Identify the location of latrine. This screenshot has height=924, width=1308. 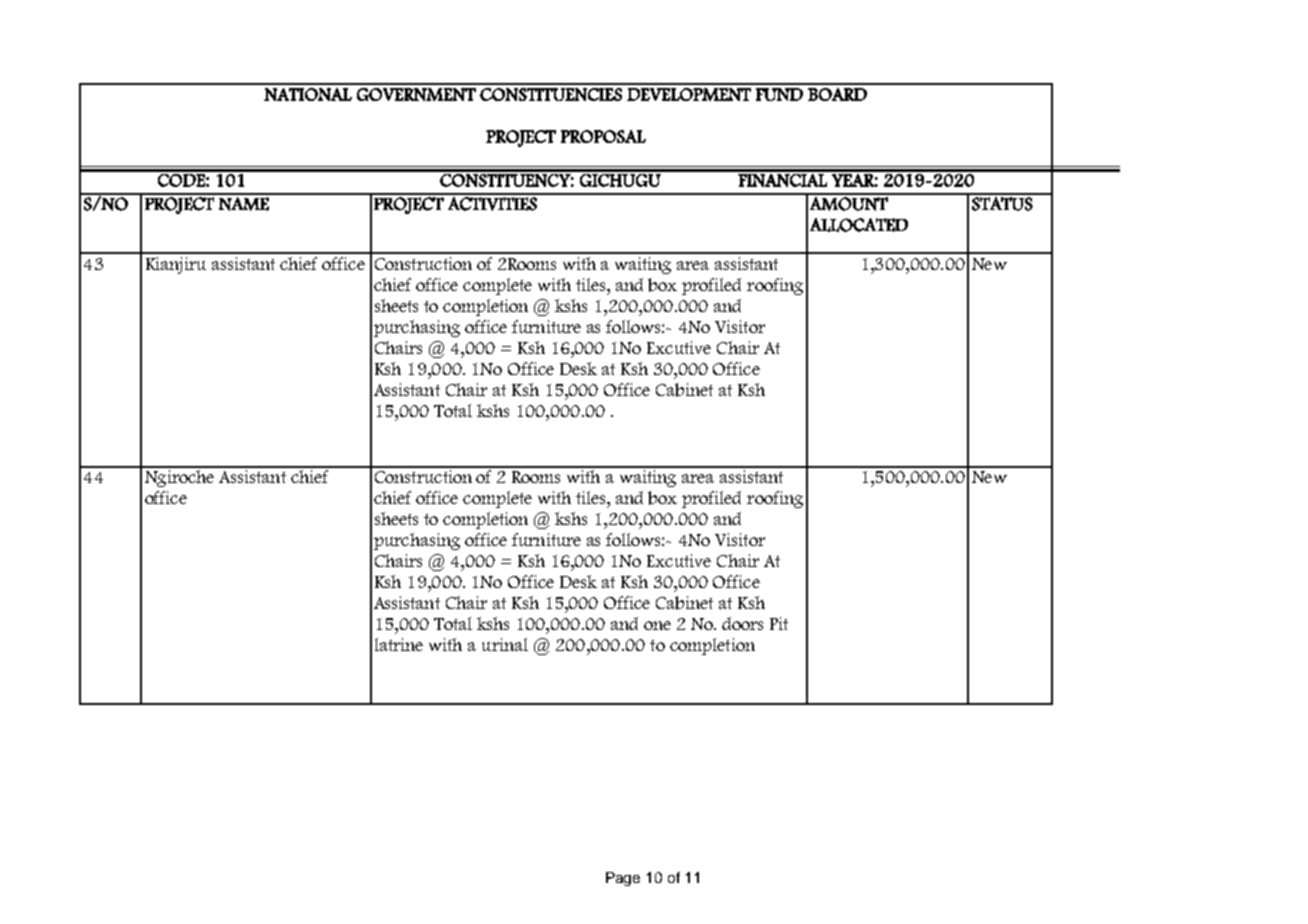
(399, 644).
